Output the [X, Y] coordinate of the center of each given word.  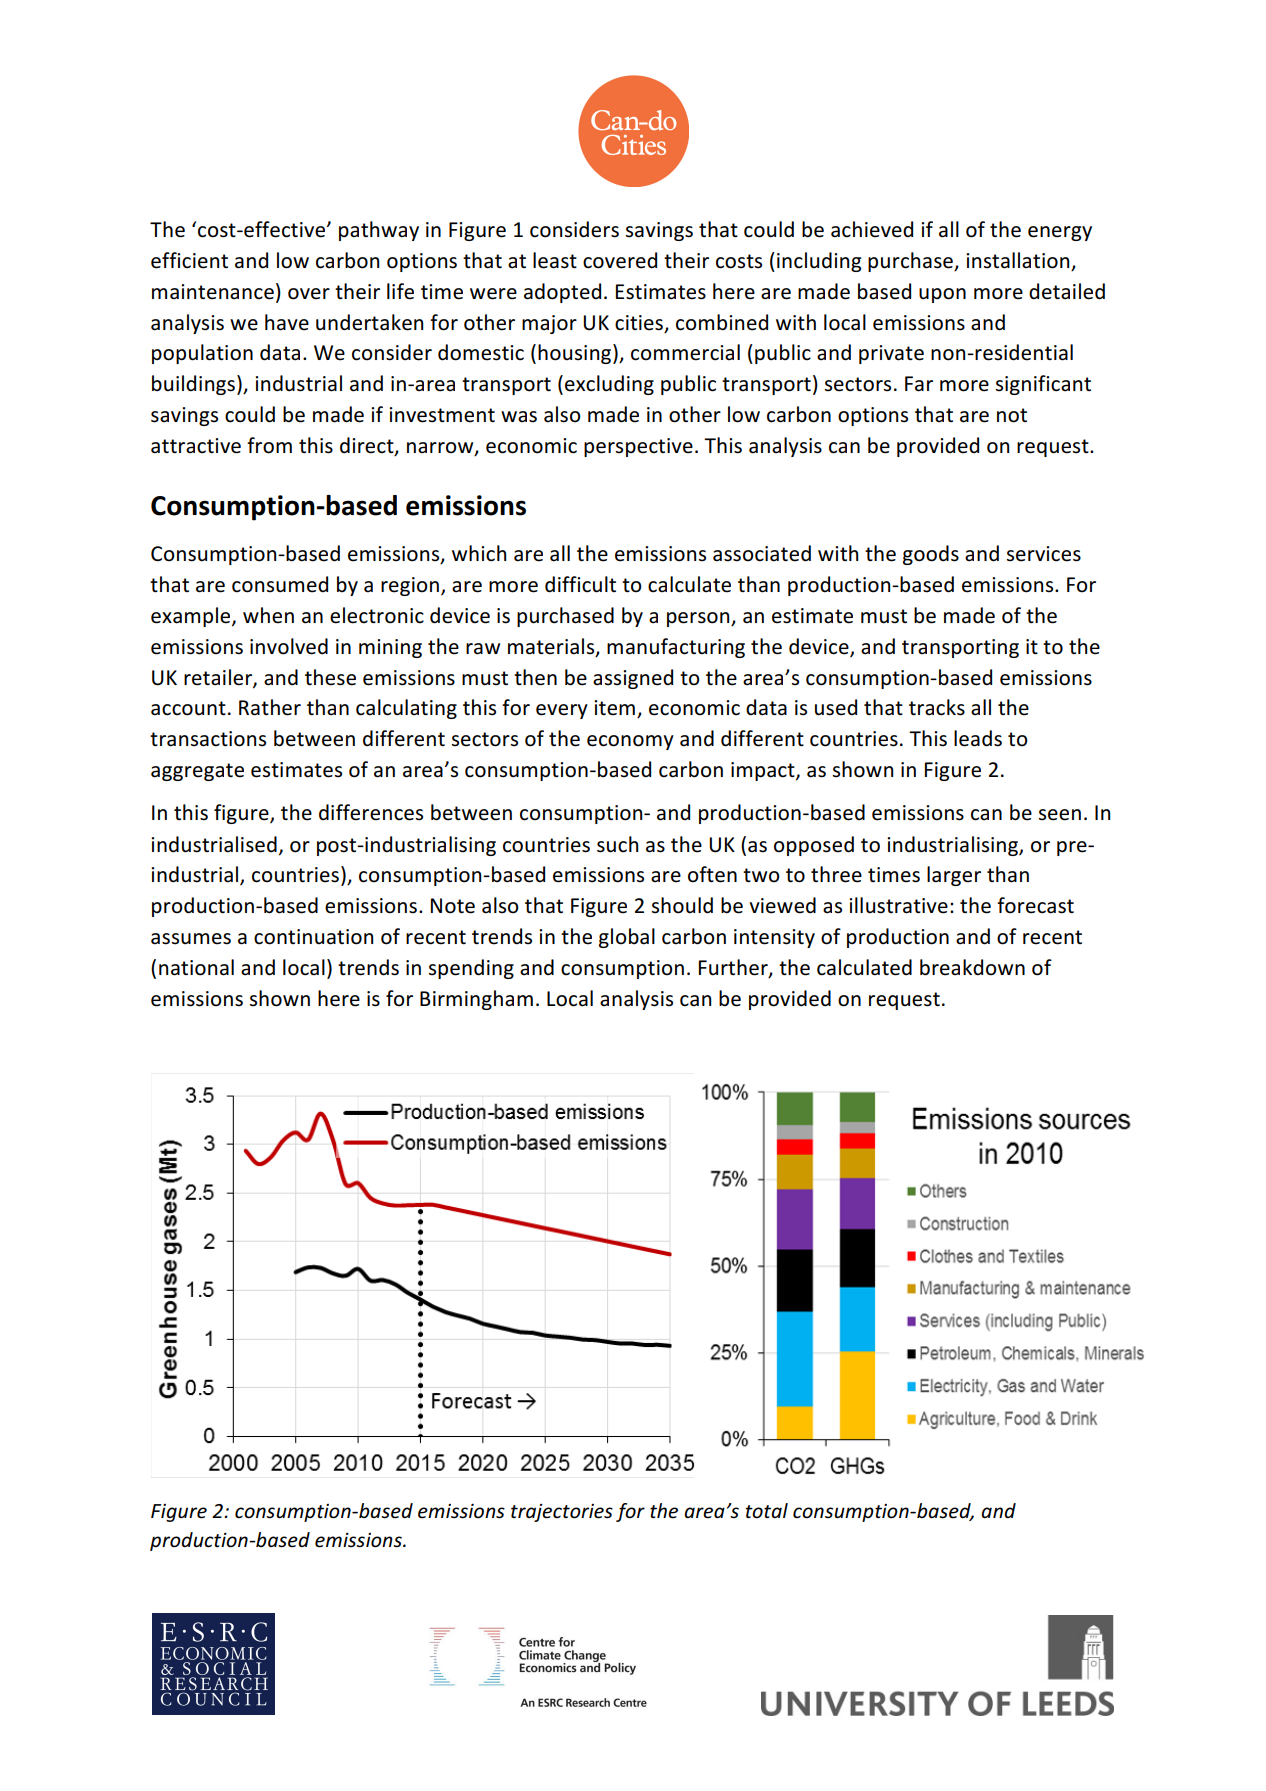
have [287, 322]
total [767, 1511]
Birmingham [476, 1000]
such [617, 844]
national [196, 967]
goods [931, 555]
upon [942, 295]
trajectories [562, 1513]
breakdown [972, 967]
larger [954, 876]
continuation [313, 937]
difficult [580, 584]
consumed [280, 584]
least [555, 260]
